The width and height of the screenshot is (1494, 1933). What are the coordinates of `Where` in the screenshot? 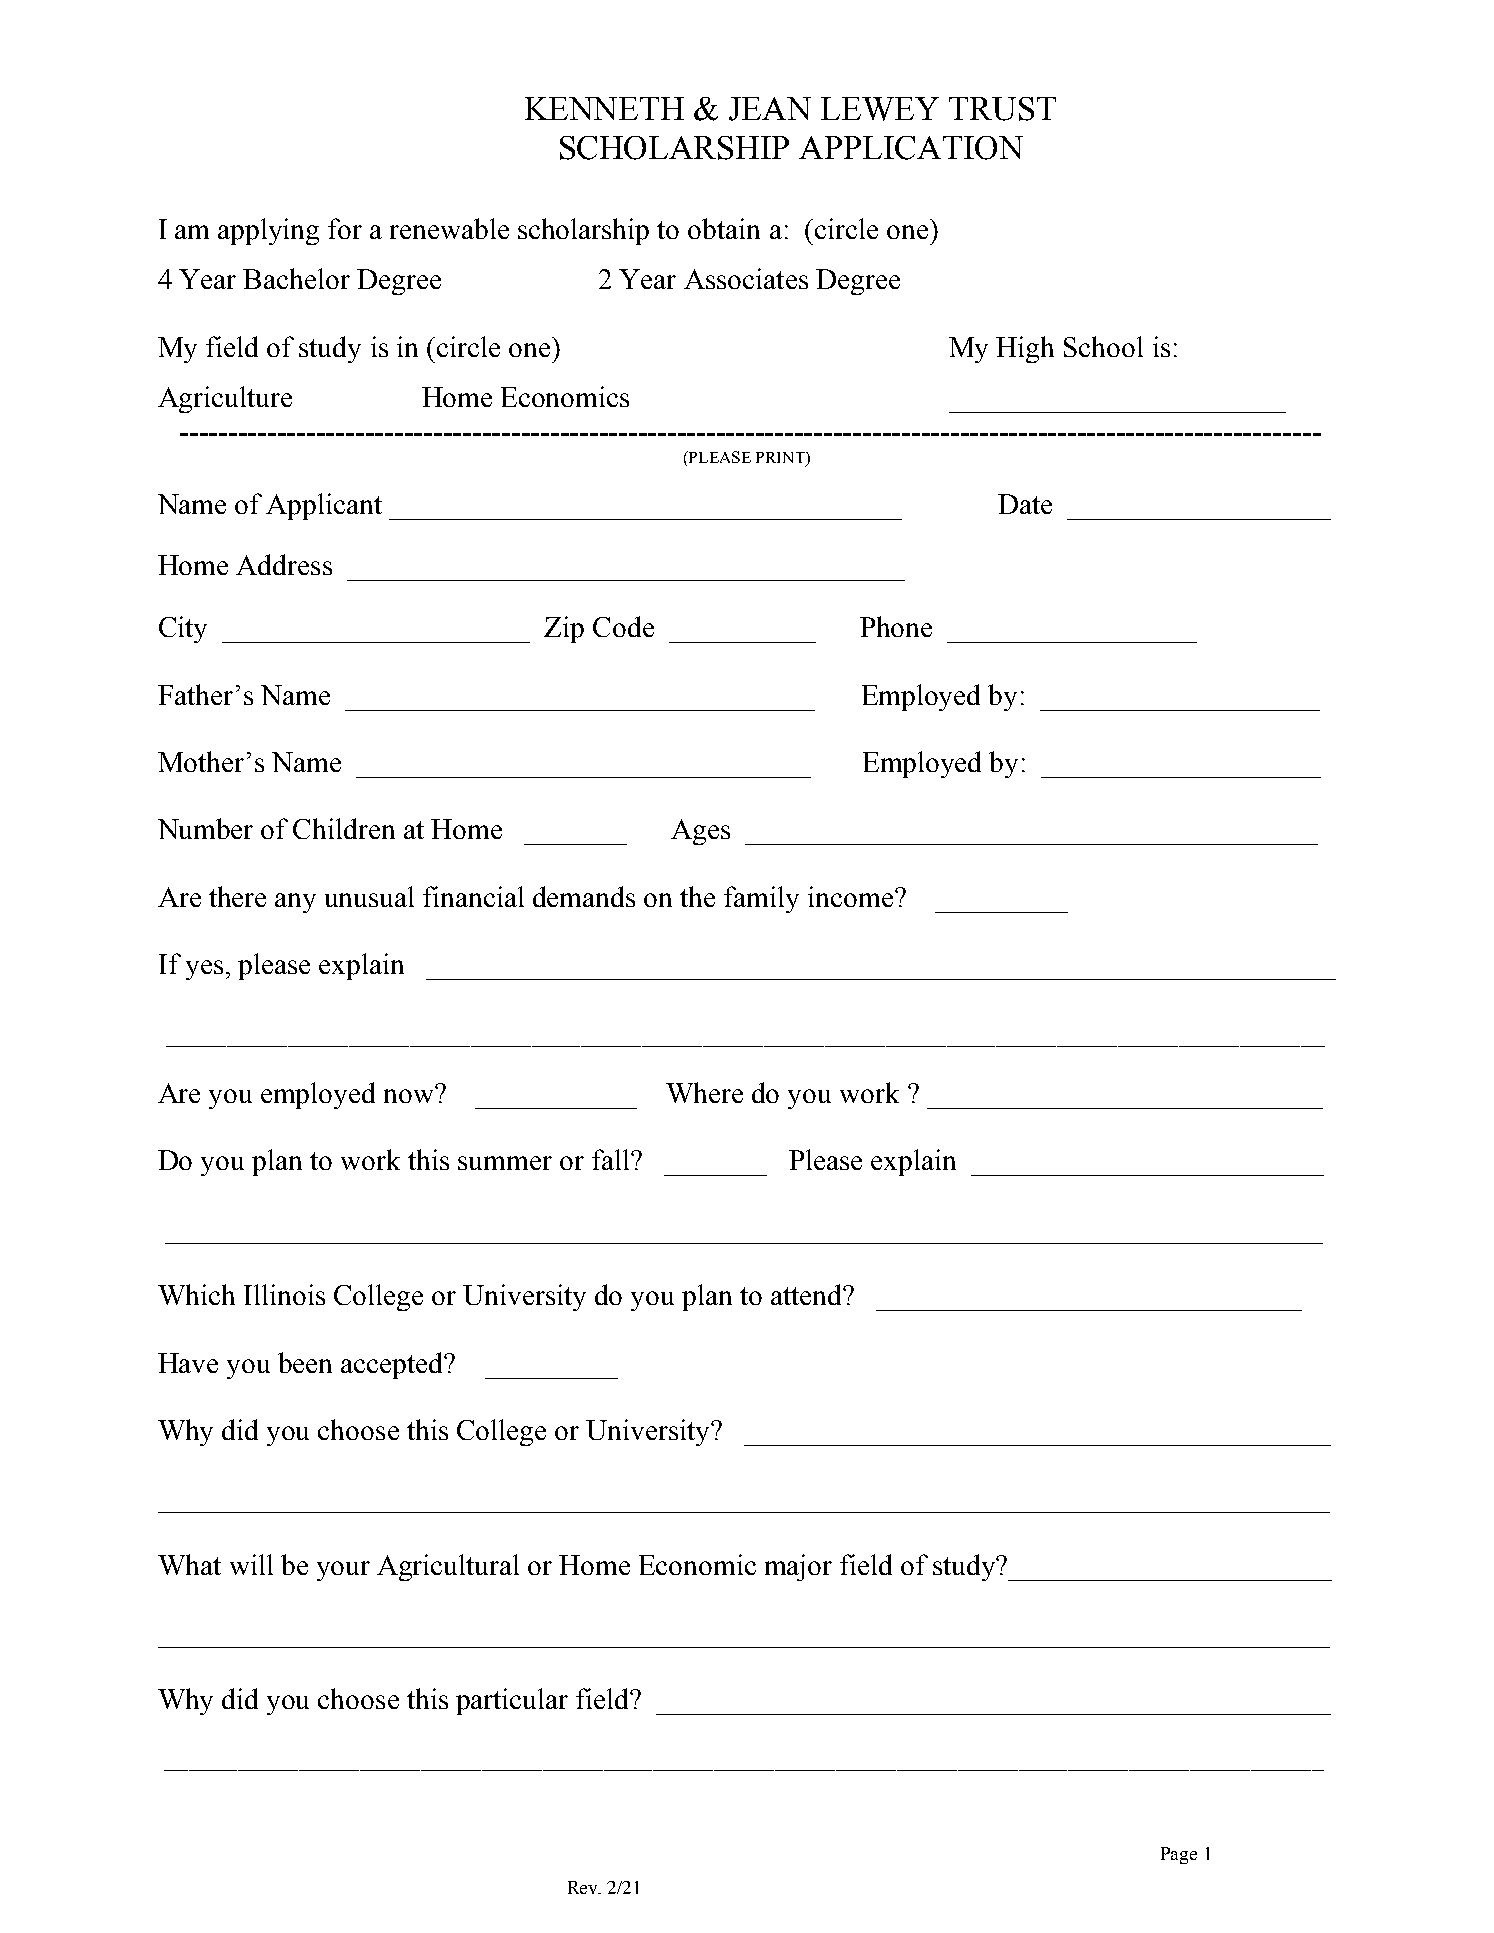 It's located at (704, 1092).
